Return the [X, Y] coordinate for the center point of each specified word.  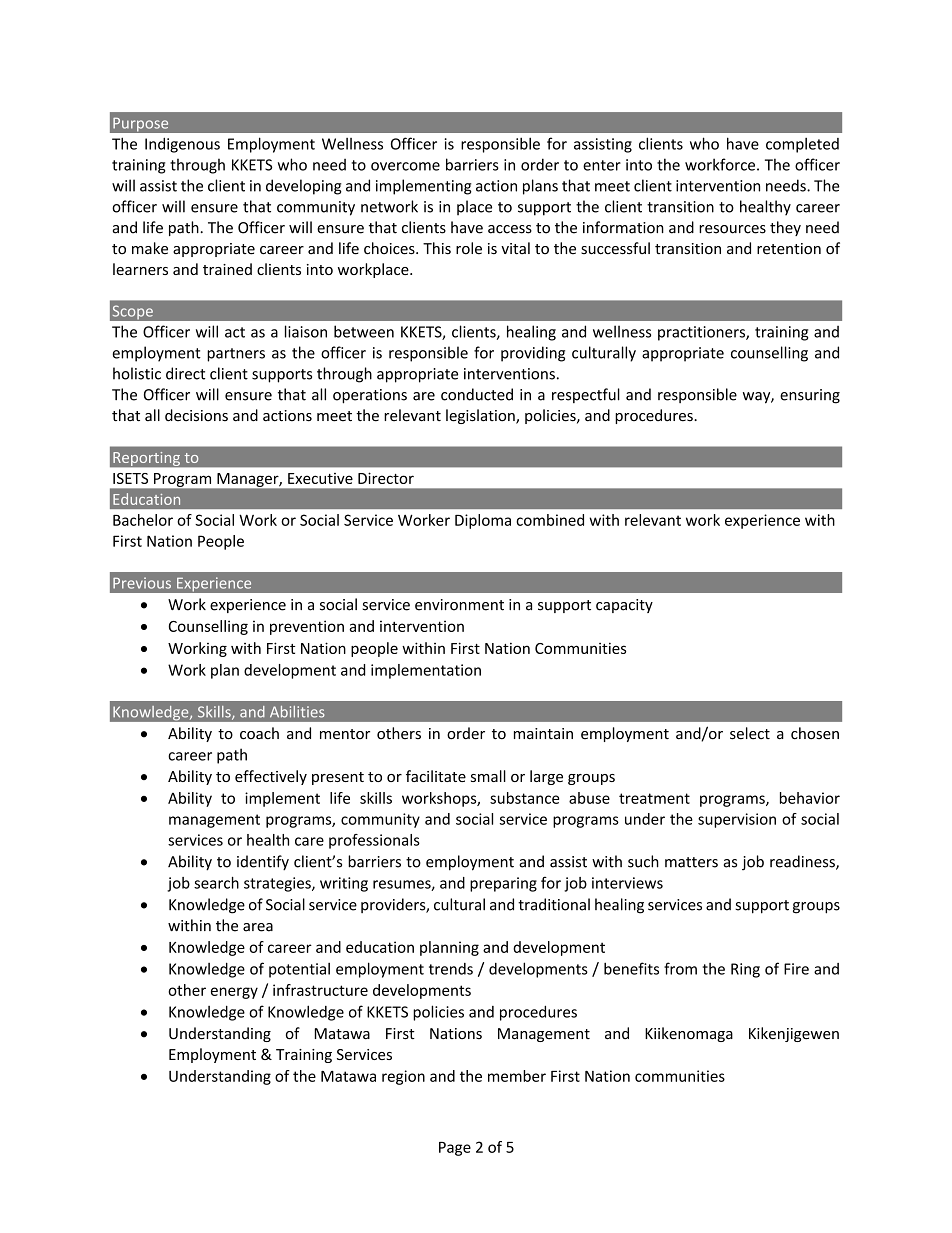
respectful [586, 395]
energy [234, 993]
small [488, 776]
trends [451, 969]
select [750, 733]
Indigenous [182, 145]
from [680, 968]
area [258, 927]
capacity [624, 606]
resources [732, 229]
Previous [142, 583]
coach [259, 733]
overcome [405, 166]
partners [236, 355]
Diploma [483, 521]
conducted [477, 394]
